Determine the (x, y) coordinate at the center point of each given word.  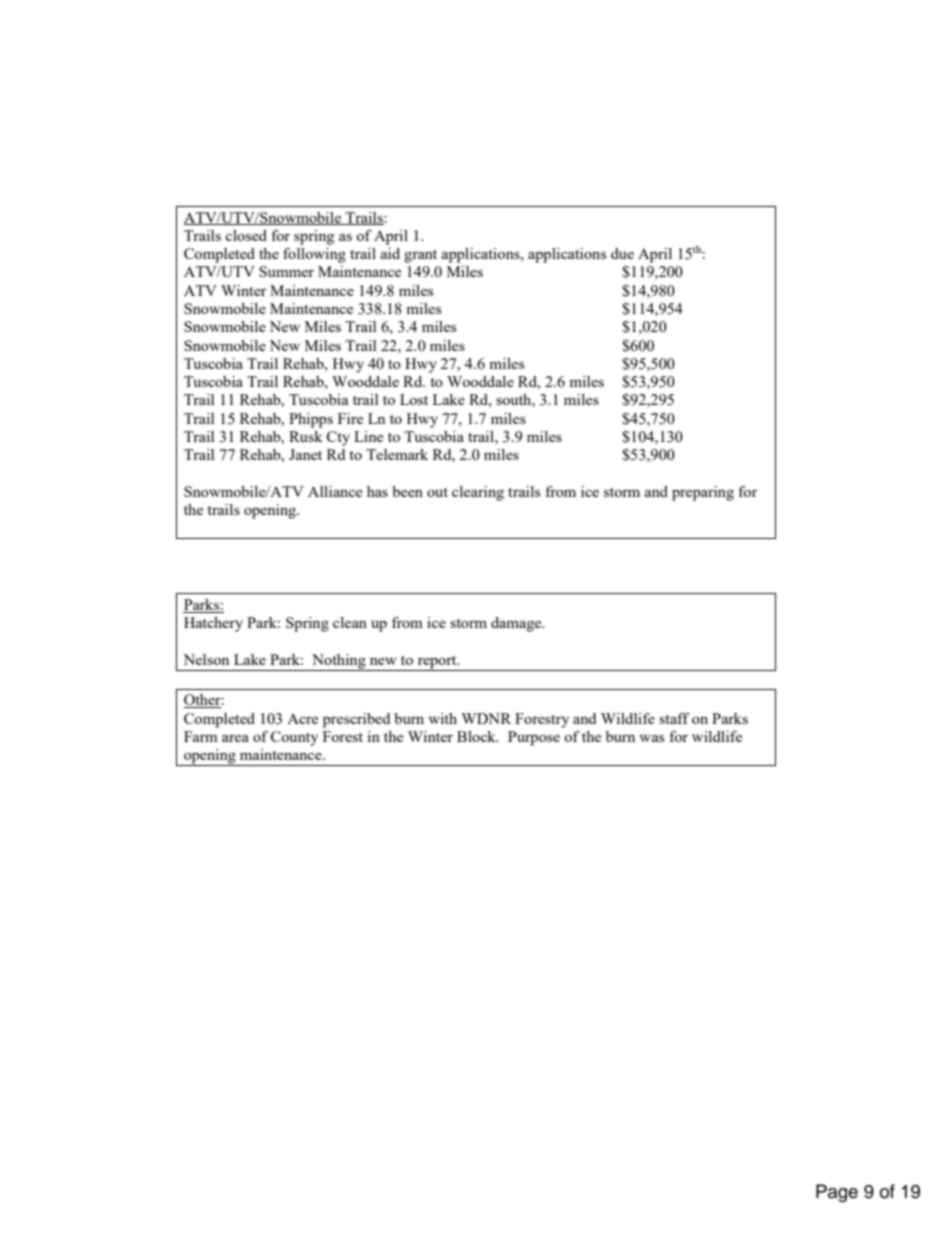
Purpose (534, 738)
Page (837, 1193)
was (652, 738)
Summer (286, 271)
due (622, 253)
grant (420, 256)
